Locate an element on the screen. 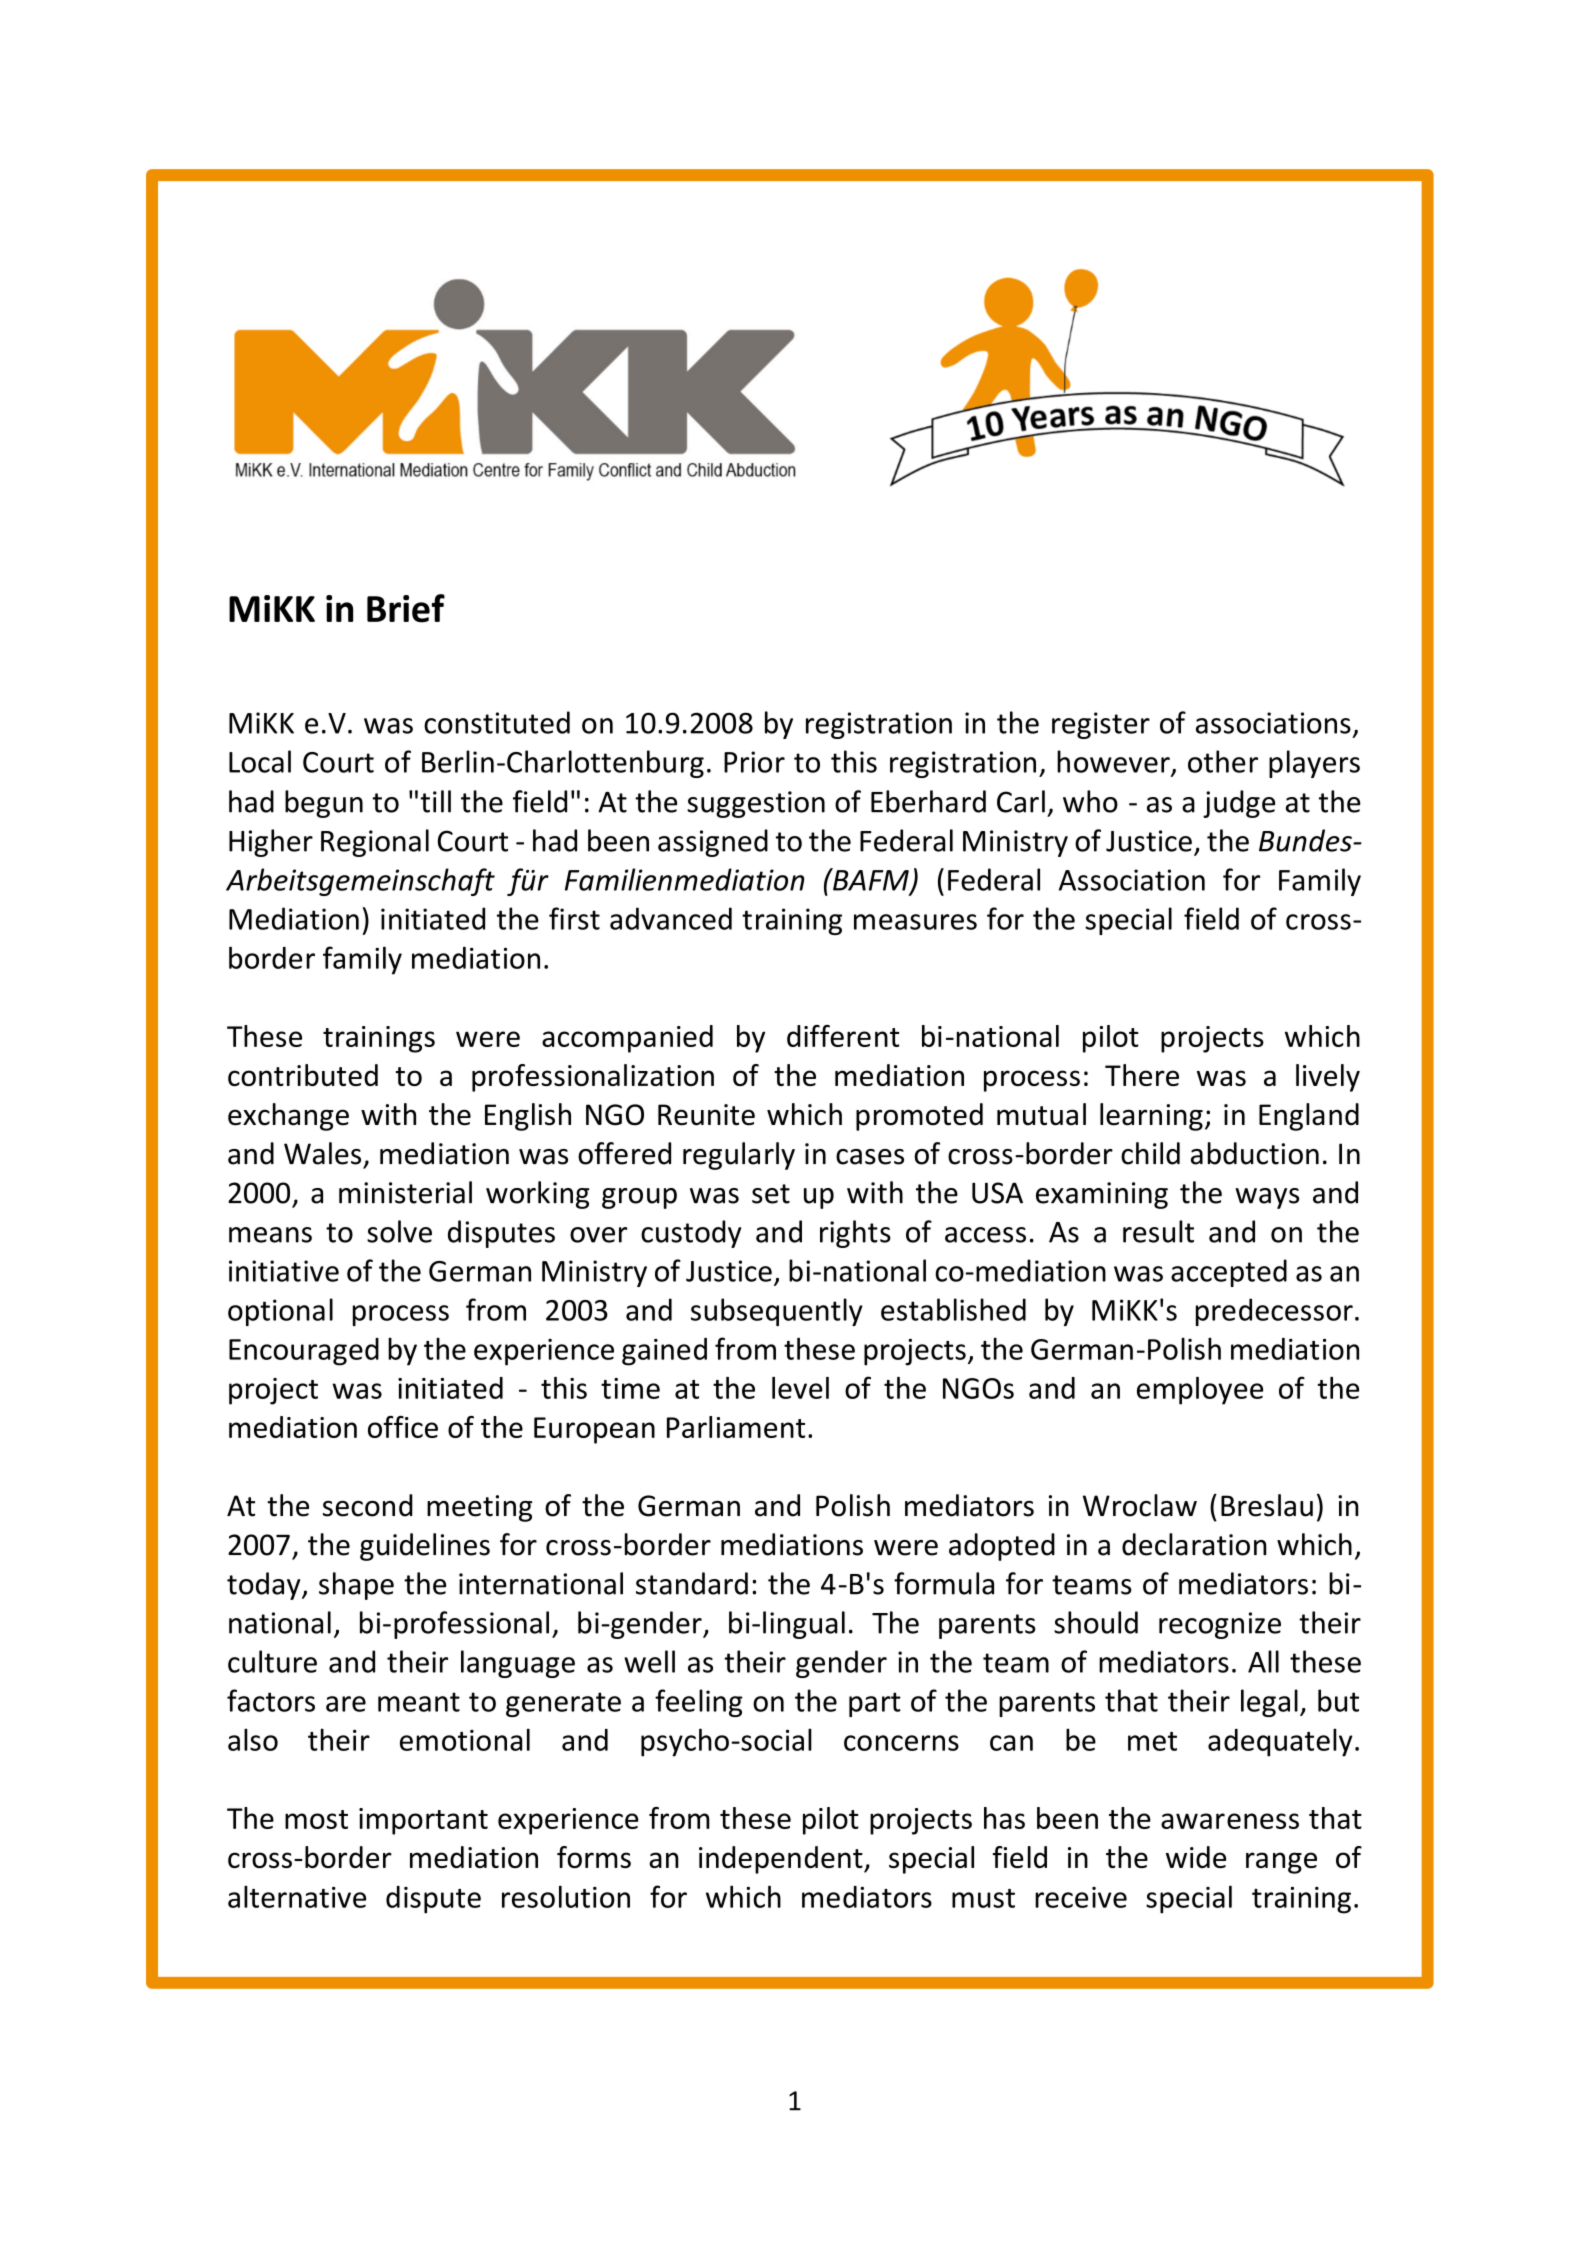 Image resolution: width=1589 pixels, height=2248 pixels. wide is located at coordinates (1196, 1857).
